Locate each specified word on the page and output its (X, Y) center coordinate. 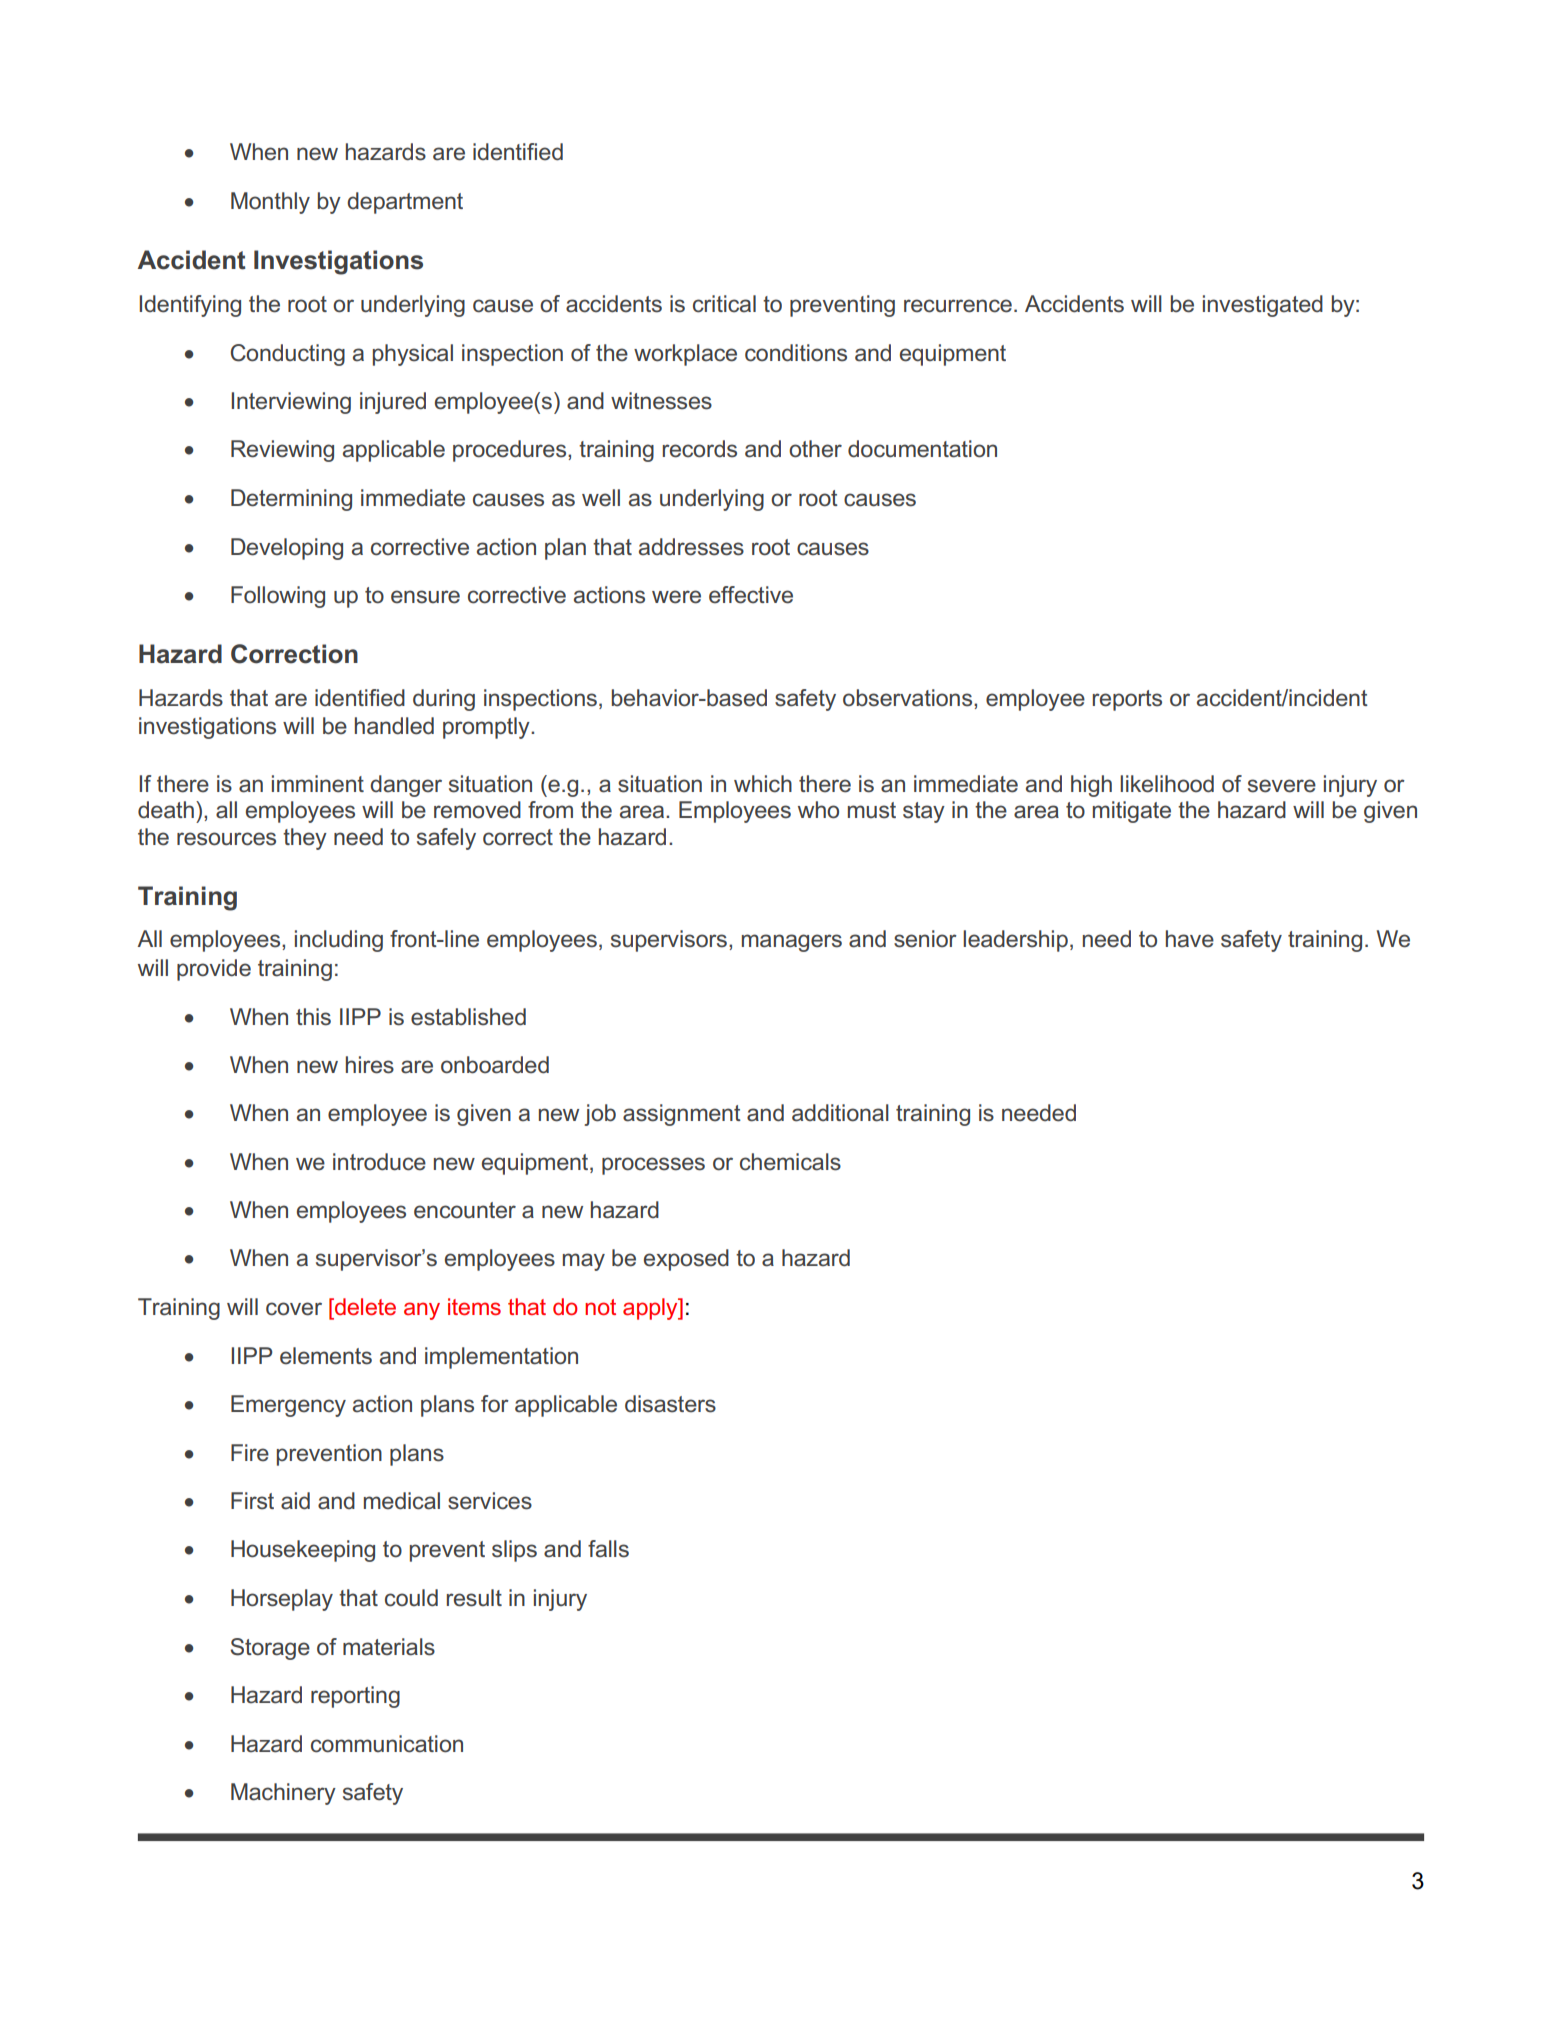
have (1190, 939)
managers (792, 943)
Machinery (283, 1794)
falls (608, 1549)
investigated (1263, 306)
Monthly (270, 203)
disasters (670, 1404)
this (313, 1017)
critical (724, 304)
